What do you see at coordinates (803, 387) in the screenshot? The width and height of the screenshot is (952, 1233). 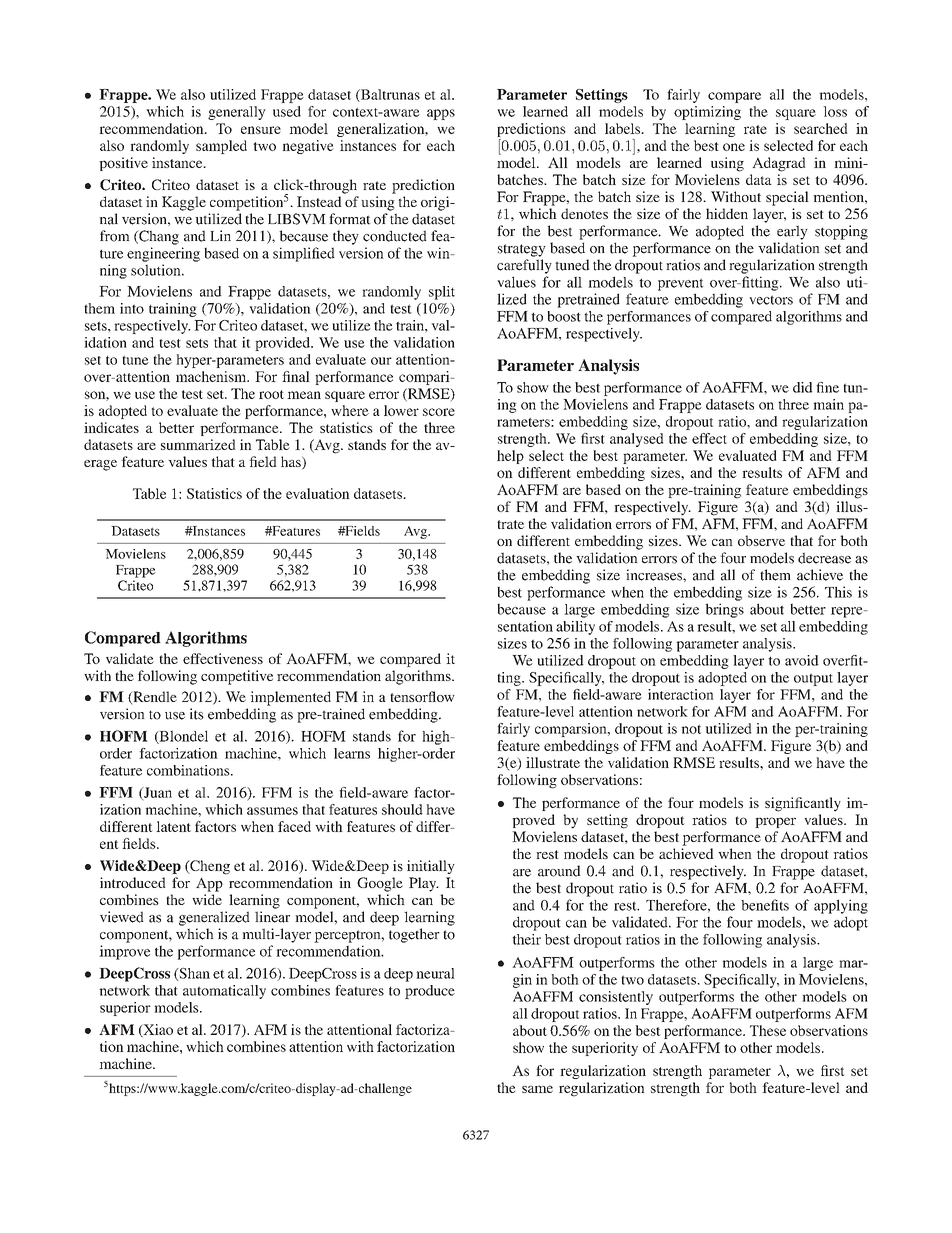 I see `did` at bounding box center [803, 387].
